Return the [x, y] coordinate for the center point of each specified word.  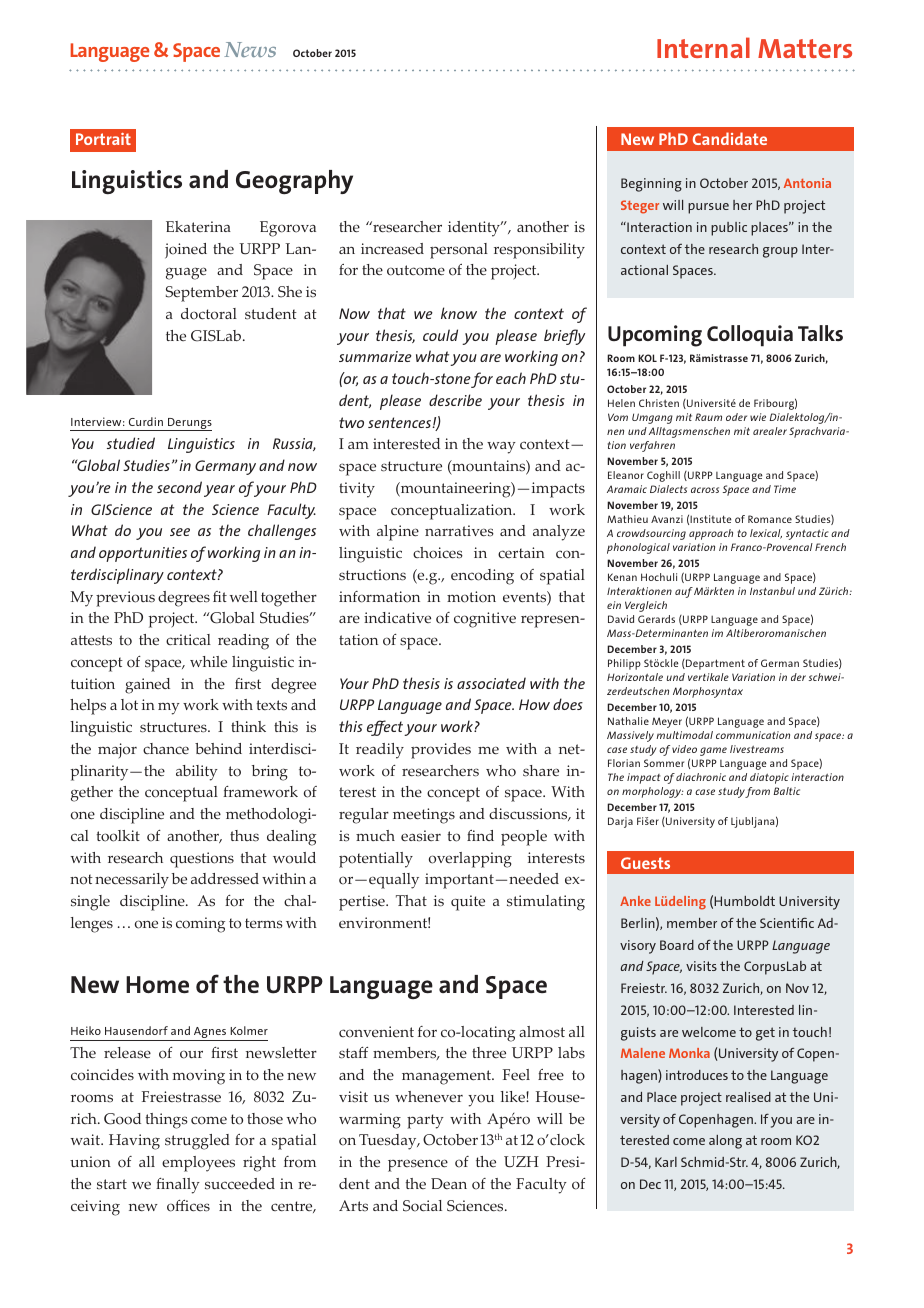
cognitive [485, 620]
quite [468, 903]
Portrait [103, 139]
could [440, 335]
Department [714, 664]
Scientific [787, 923]
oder [736, 417]
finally [178, 1186]
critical [188, 639]
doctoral [209, 314]
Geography [294, 182]
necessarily [132, 881]
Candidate [730, 138]
